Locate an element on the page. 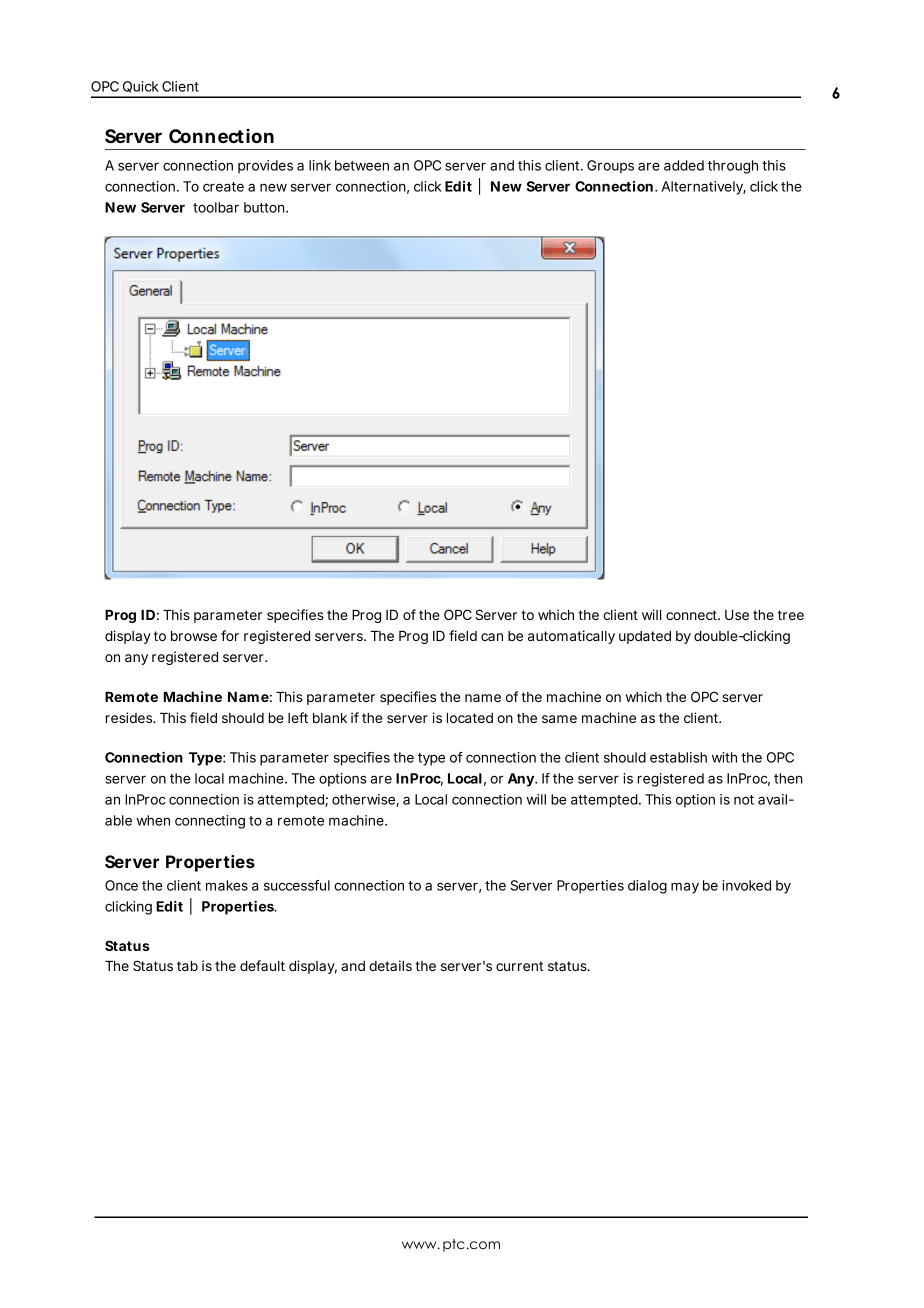 This document has height=1308, width=924. can is located at coordinates (492, 637).
